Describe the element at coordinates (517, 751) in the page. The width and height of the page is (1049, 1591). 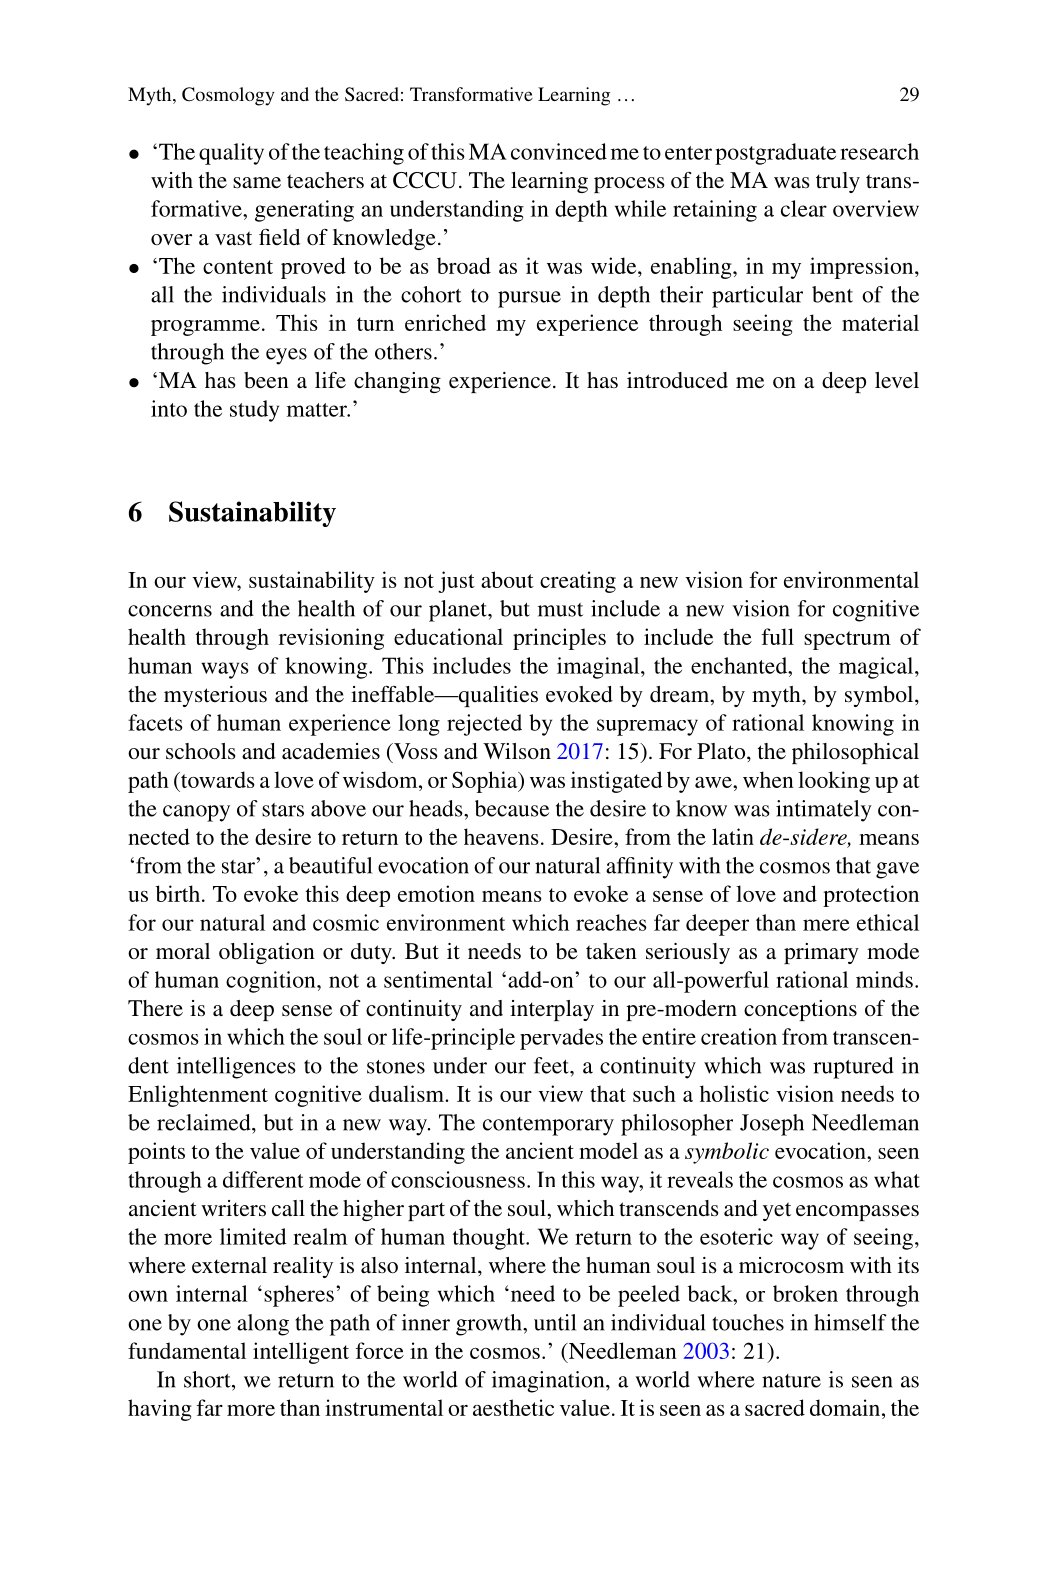
I see `Wilson` at that location.
